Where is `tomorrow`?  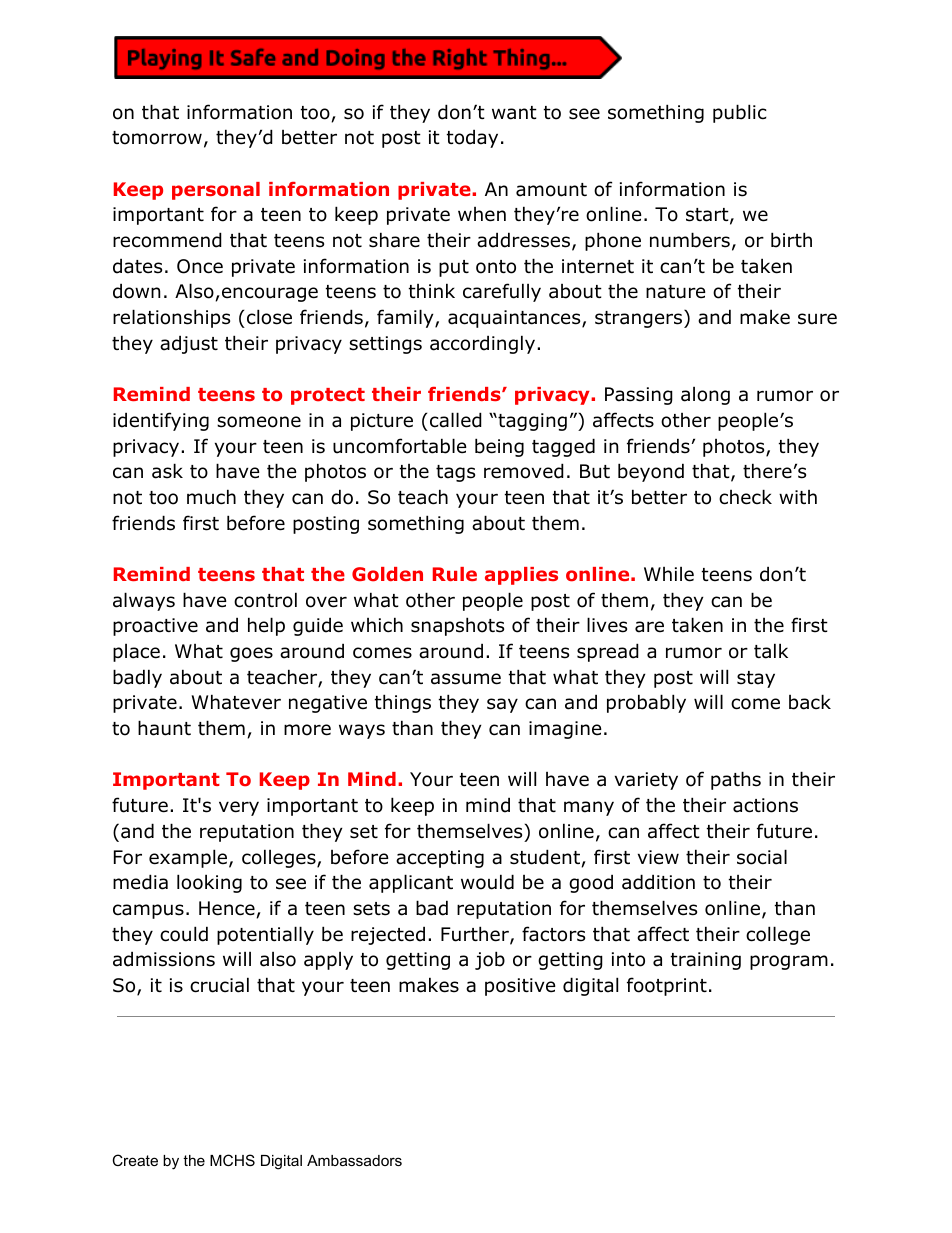
tomorrow is located at coordinates (157, 138).
